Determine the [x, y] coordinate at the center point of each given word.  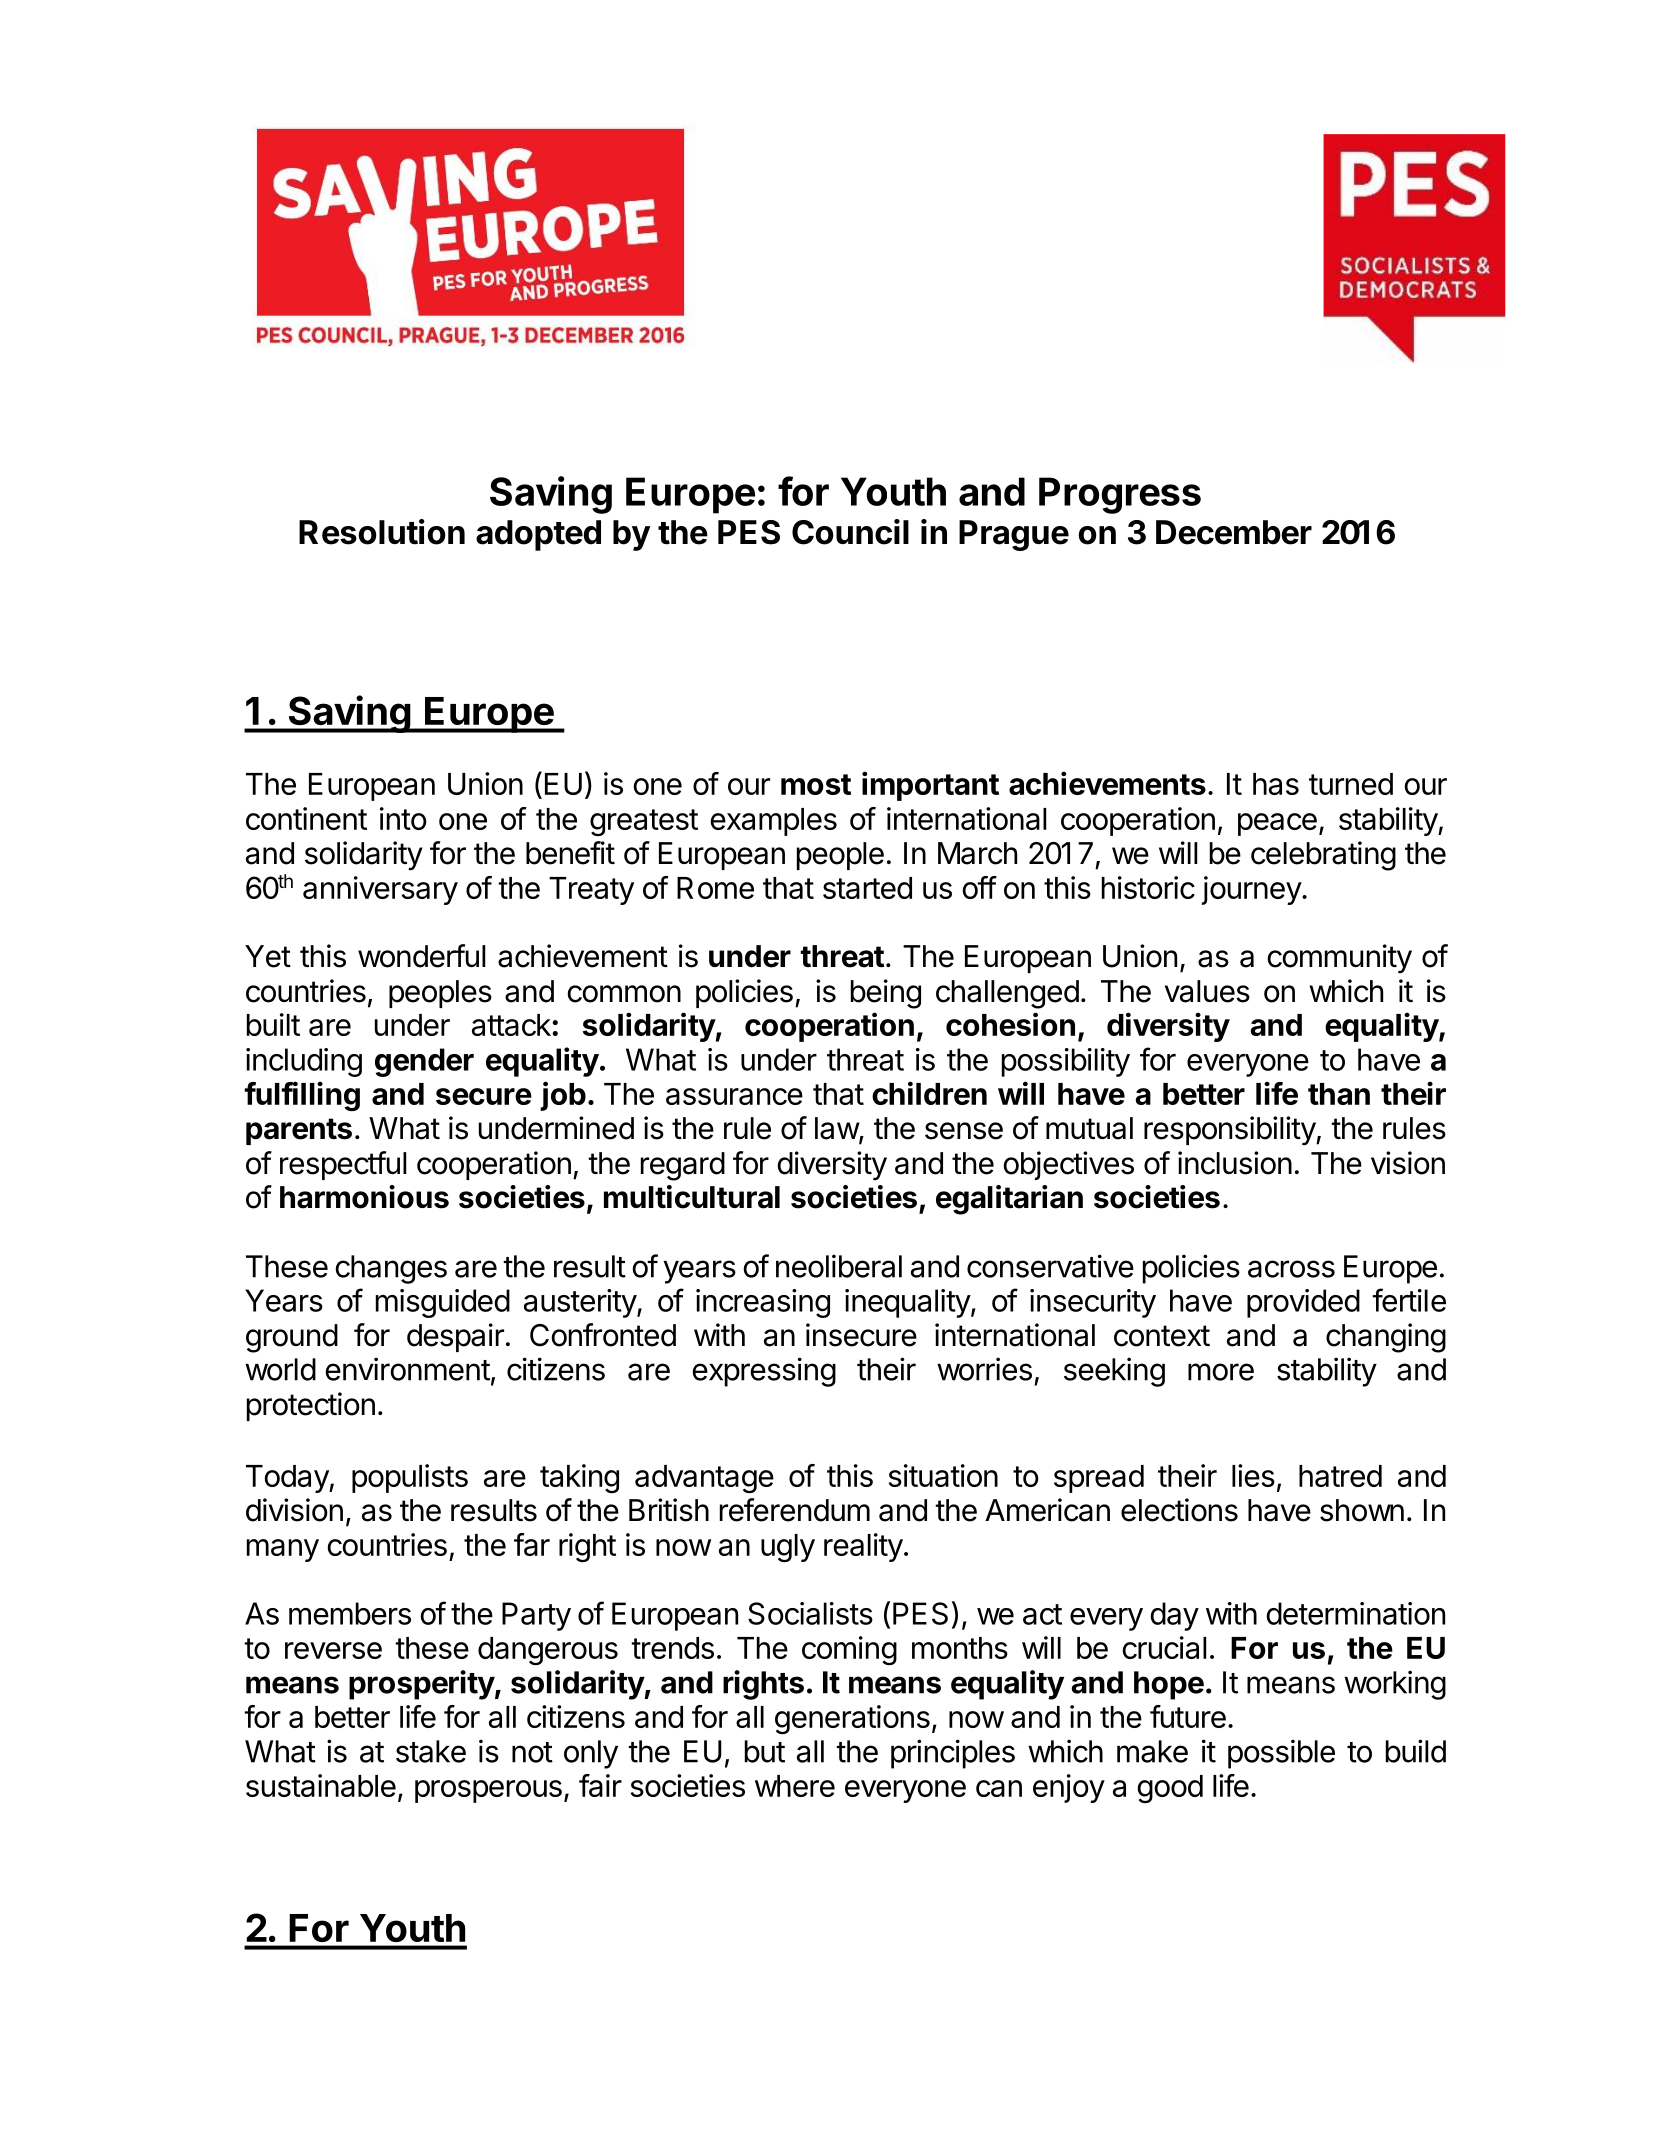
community [1340, 959]
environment [407, 1369]
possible [1281, 1754]
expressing [764, 1372]
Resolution [382, 532]
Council [850, 532]
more [1221, 1372]
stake [431, 1751]
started [867, 888]
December [1234, 532]
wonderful [422, 956]
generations [852, 1720]
